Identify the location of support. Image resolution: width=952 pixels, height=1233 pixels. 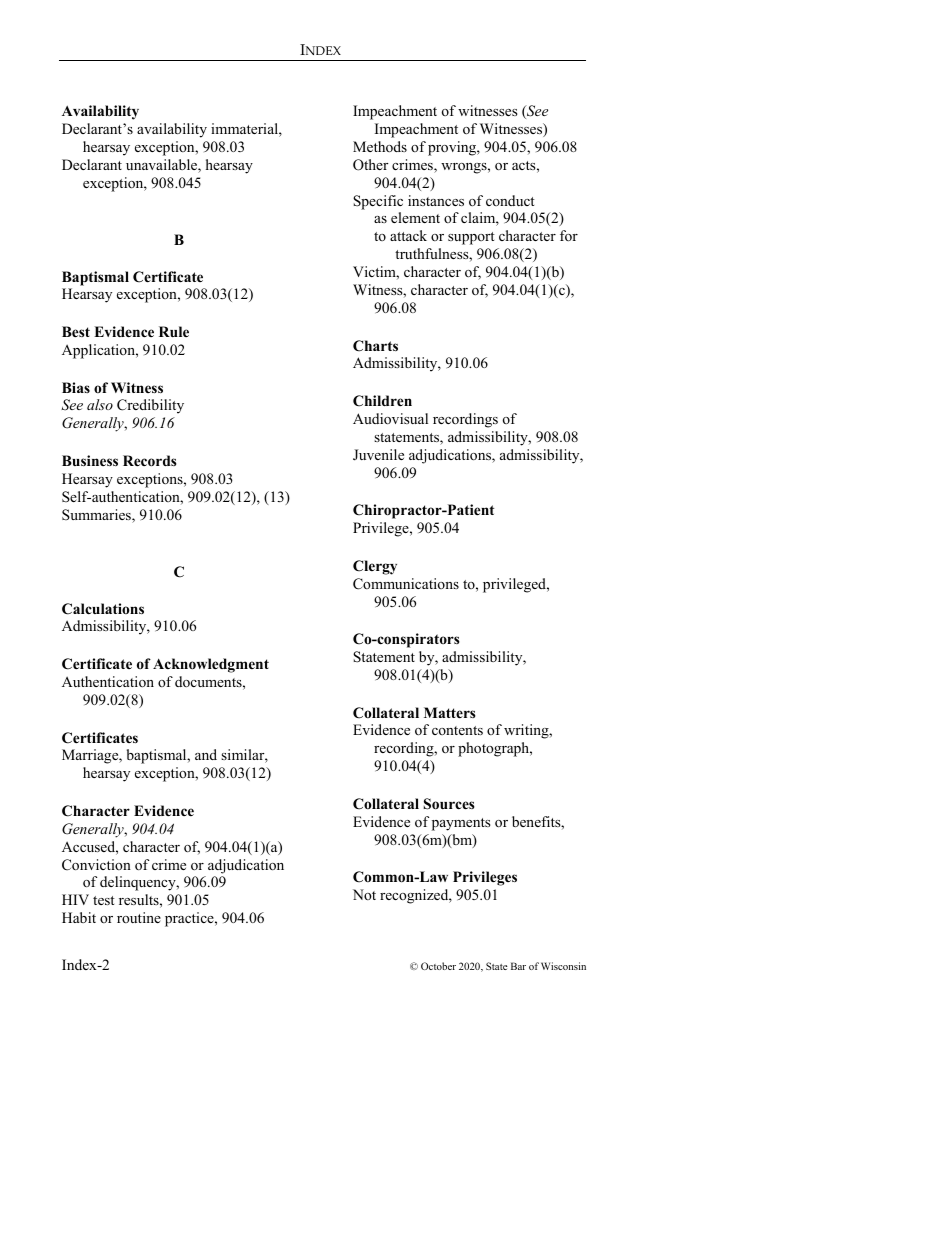
(471, 238).
